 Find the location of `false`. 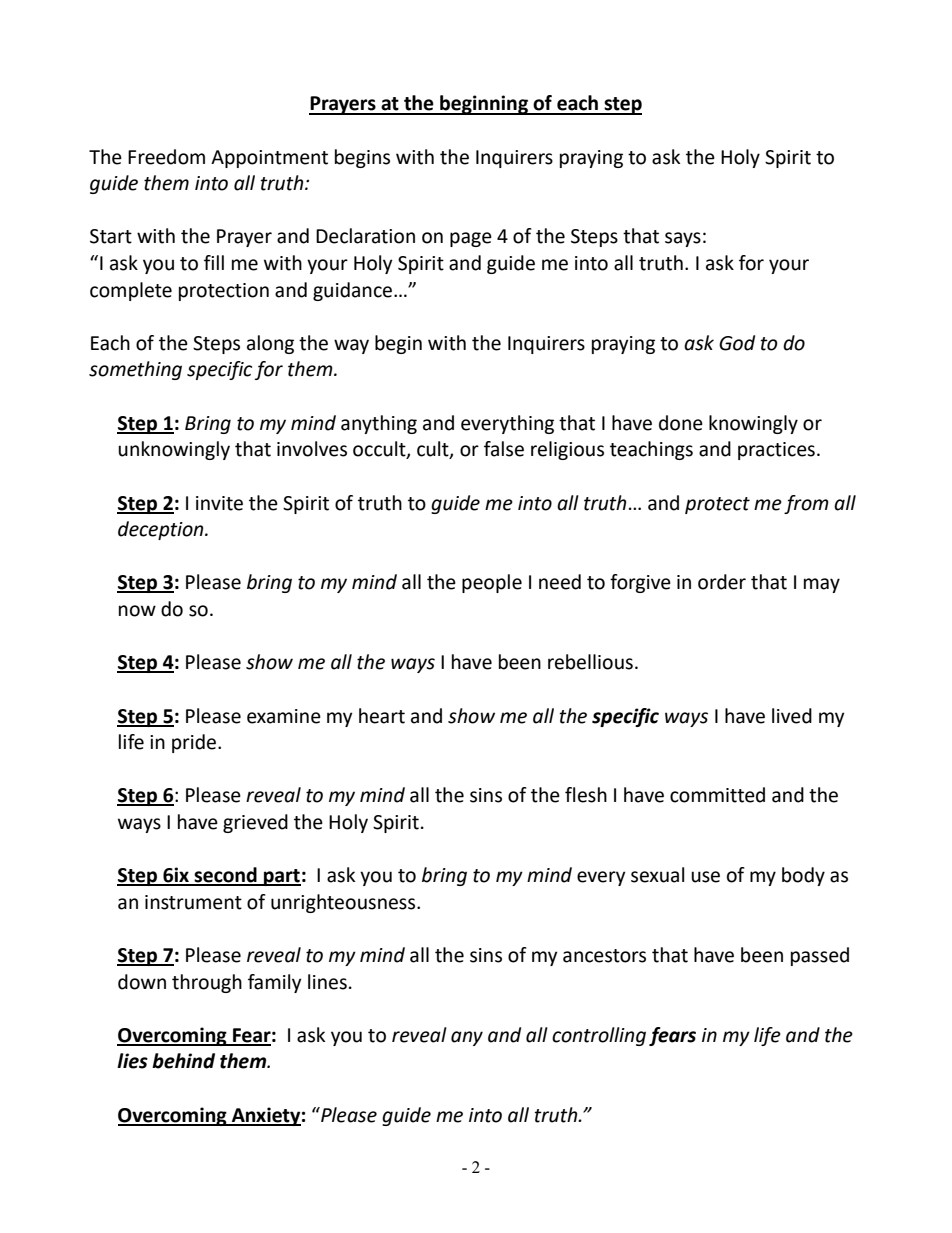

false is located at coordinates (504, 449).
